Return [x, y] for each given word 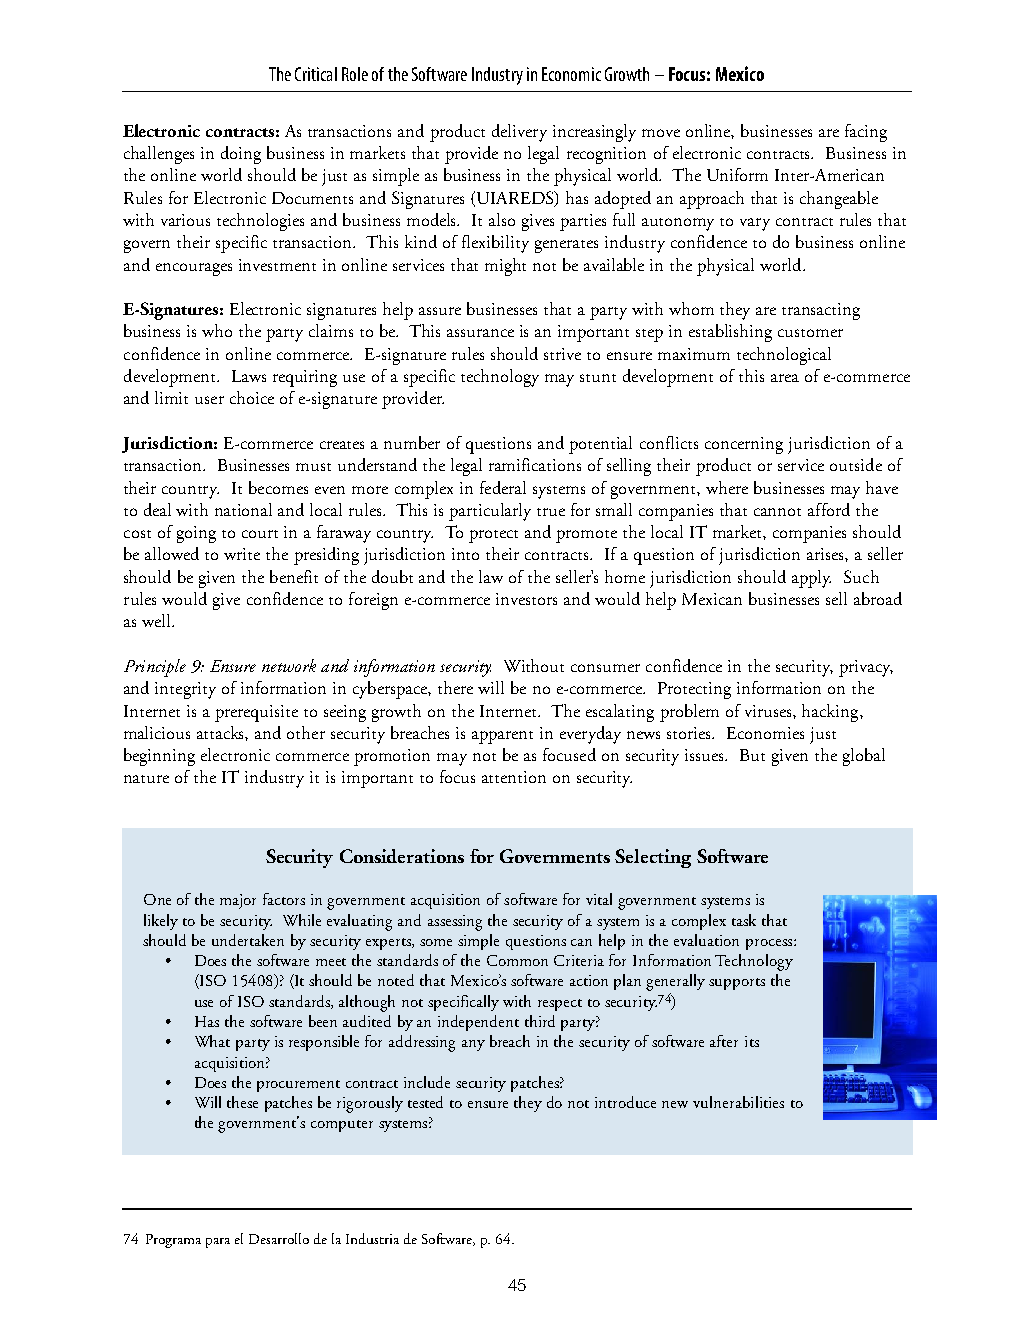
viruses [769, 711]
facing [866, 133]
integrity [185, 690]
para [218, 1243]
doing [241, 155]
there [455, 687]
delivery [519, 133]
